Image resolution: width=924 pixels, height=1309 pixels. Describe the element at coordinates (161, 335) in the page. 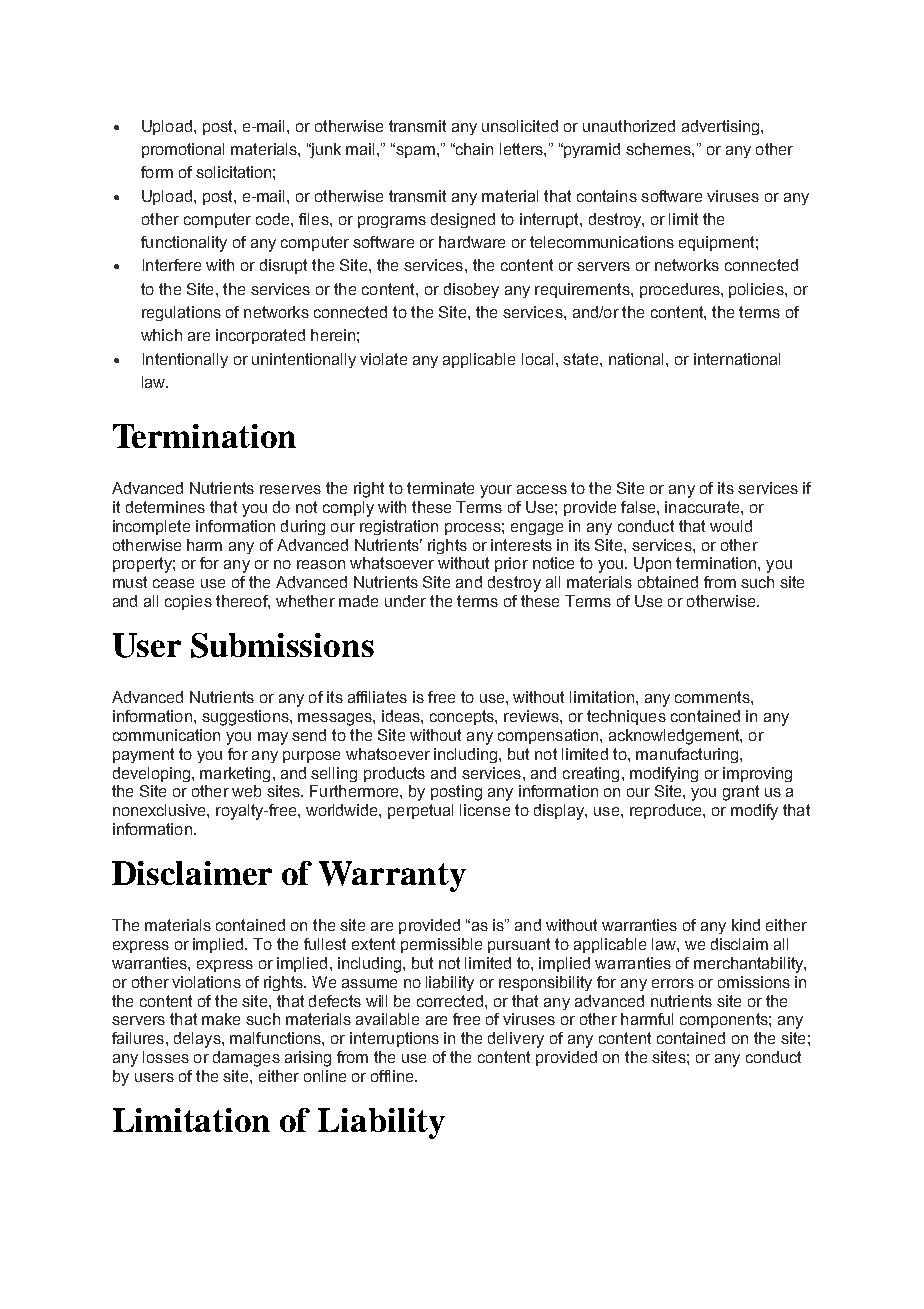

I see `which` at that location.
